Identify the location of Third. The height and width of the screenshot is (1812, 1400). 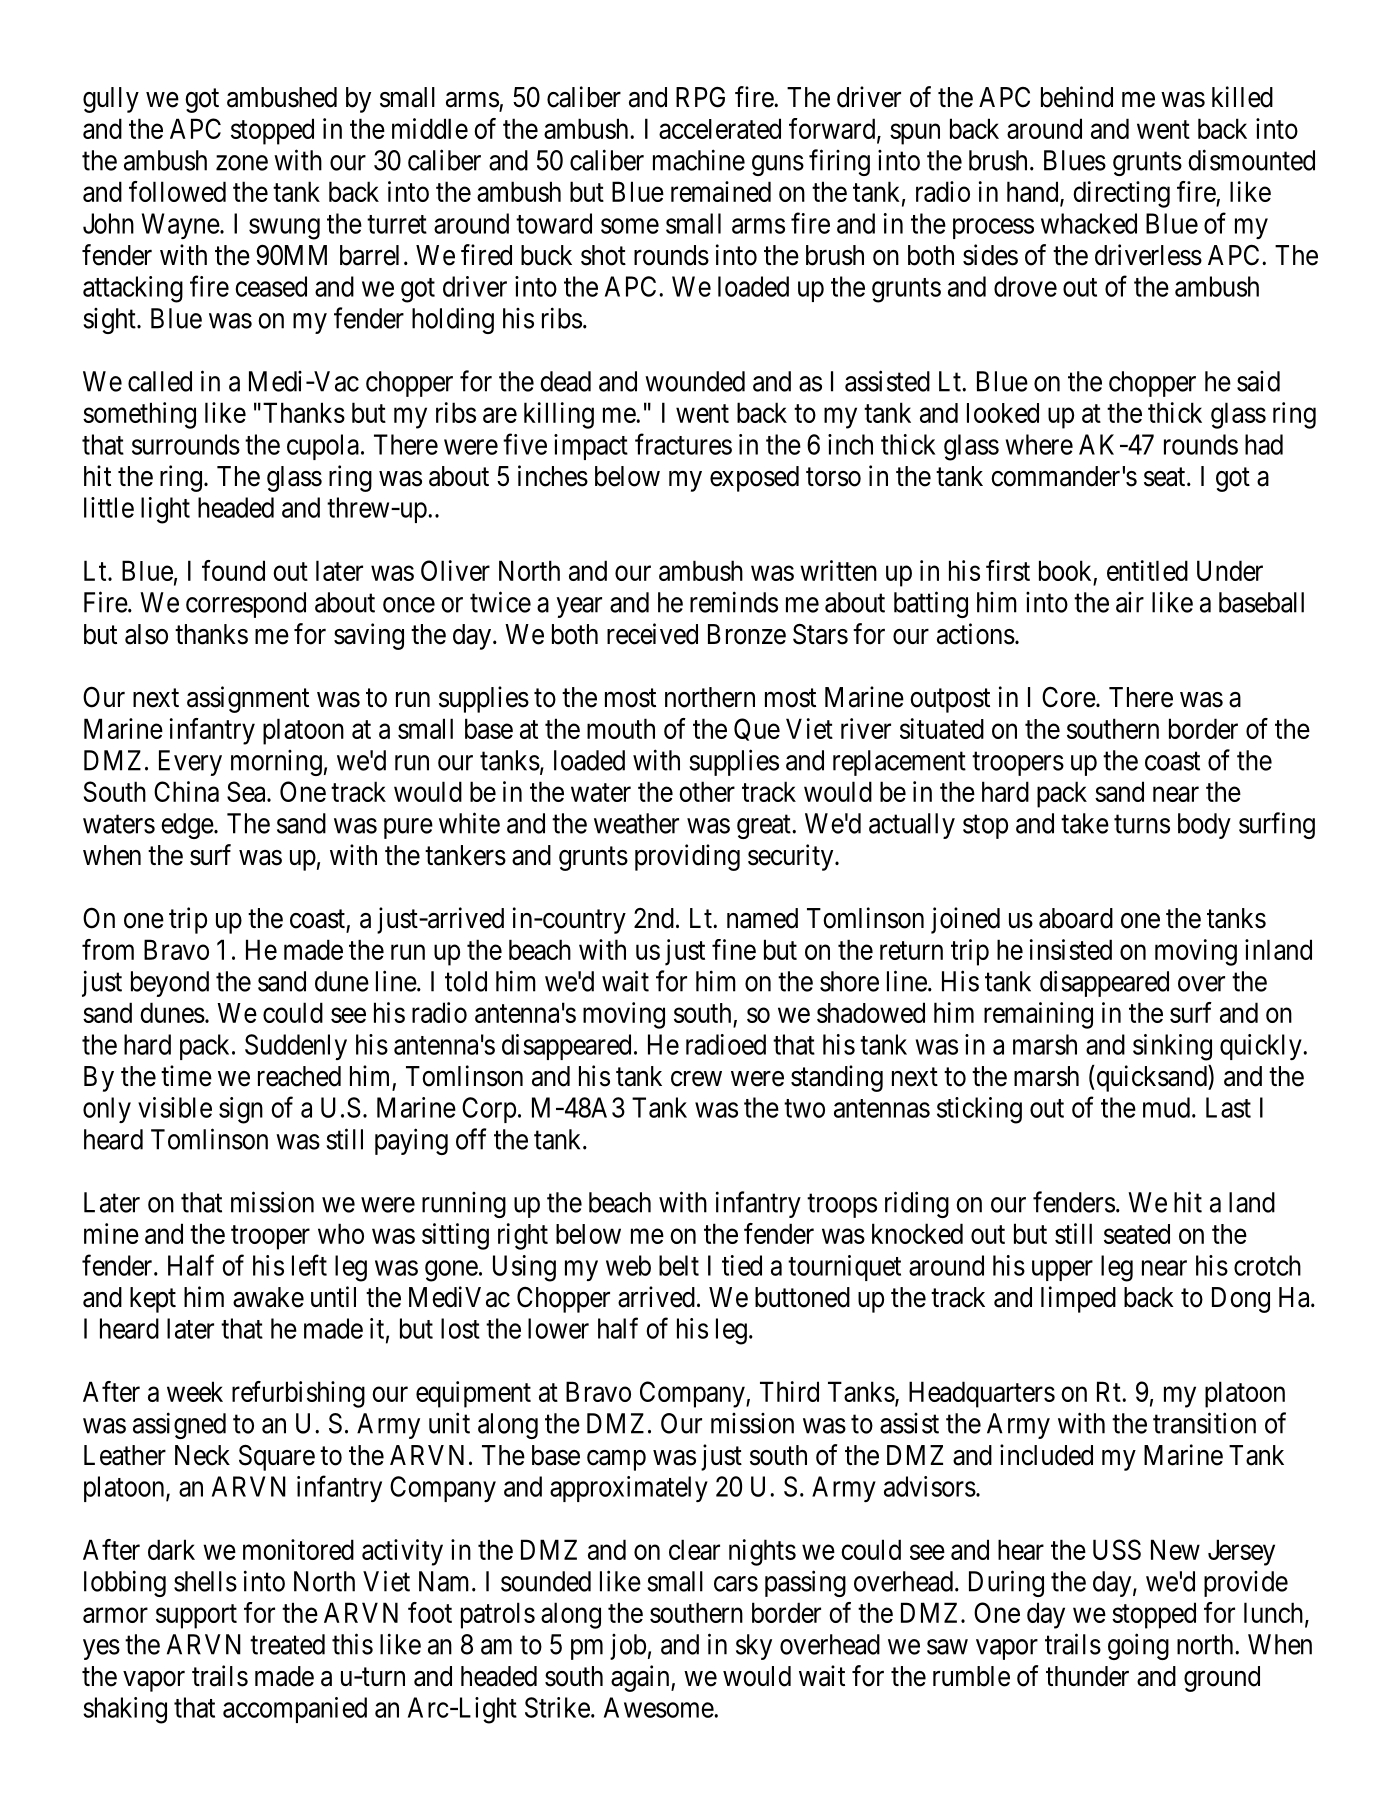
(789, 1391).
